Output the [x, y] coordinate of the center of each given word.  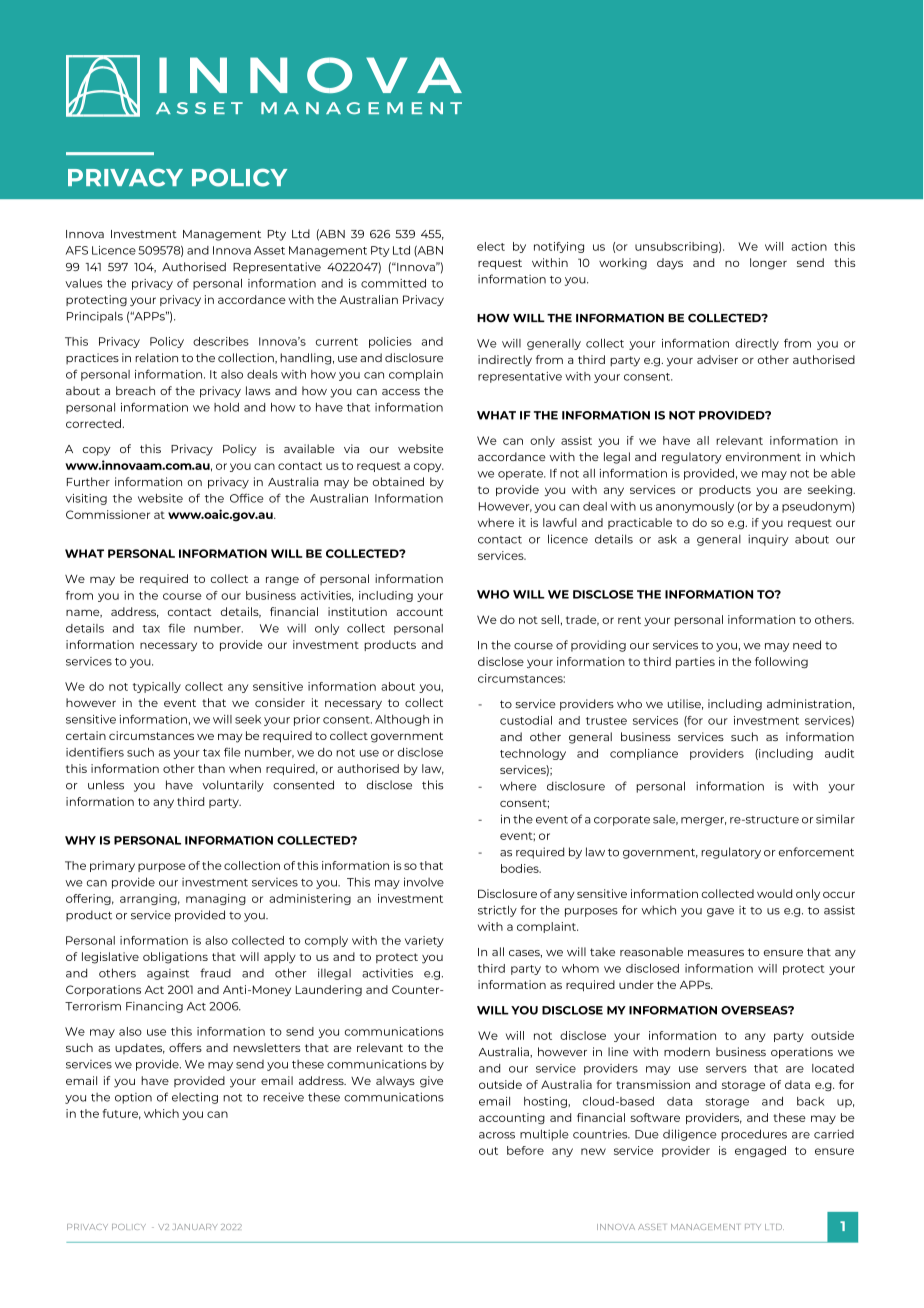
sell [550, 619]
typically [157, 687]
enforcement [816, 852]
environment [763, 456]
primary [112, 866]
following [781, 663]
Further [88, 481]
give [431, 1082]
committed [393, 283]
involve [424, 882]
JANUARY [194, 1227]
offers [185, 1047]
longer [768, 264]
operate [521, 475]
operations [802, 1053]
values [83, 283]
